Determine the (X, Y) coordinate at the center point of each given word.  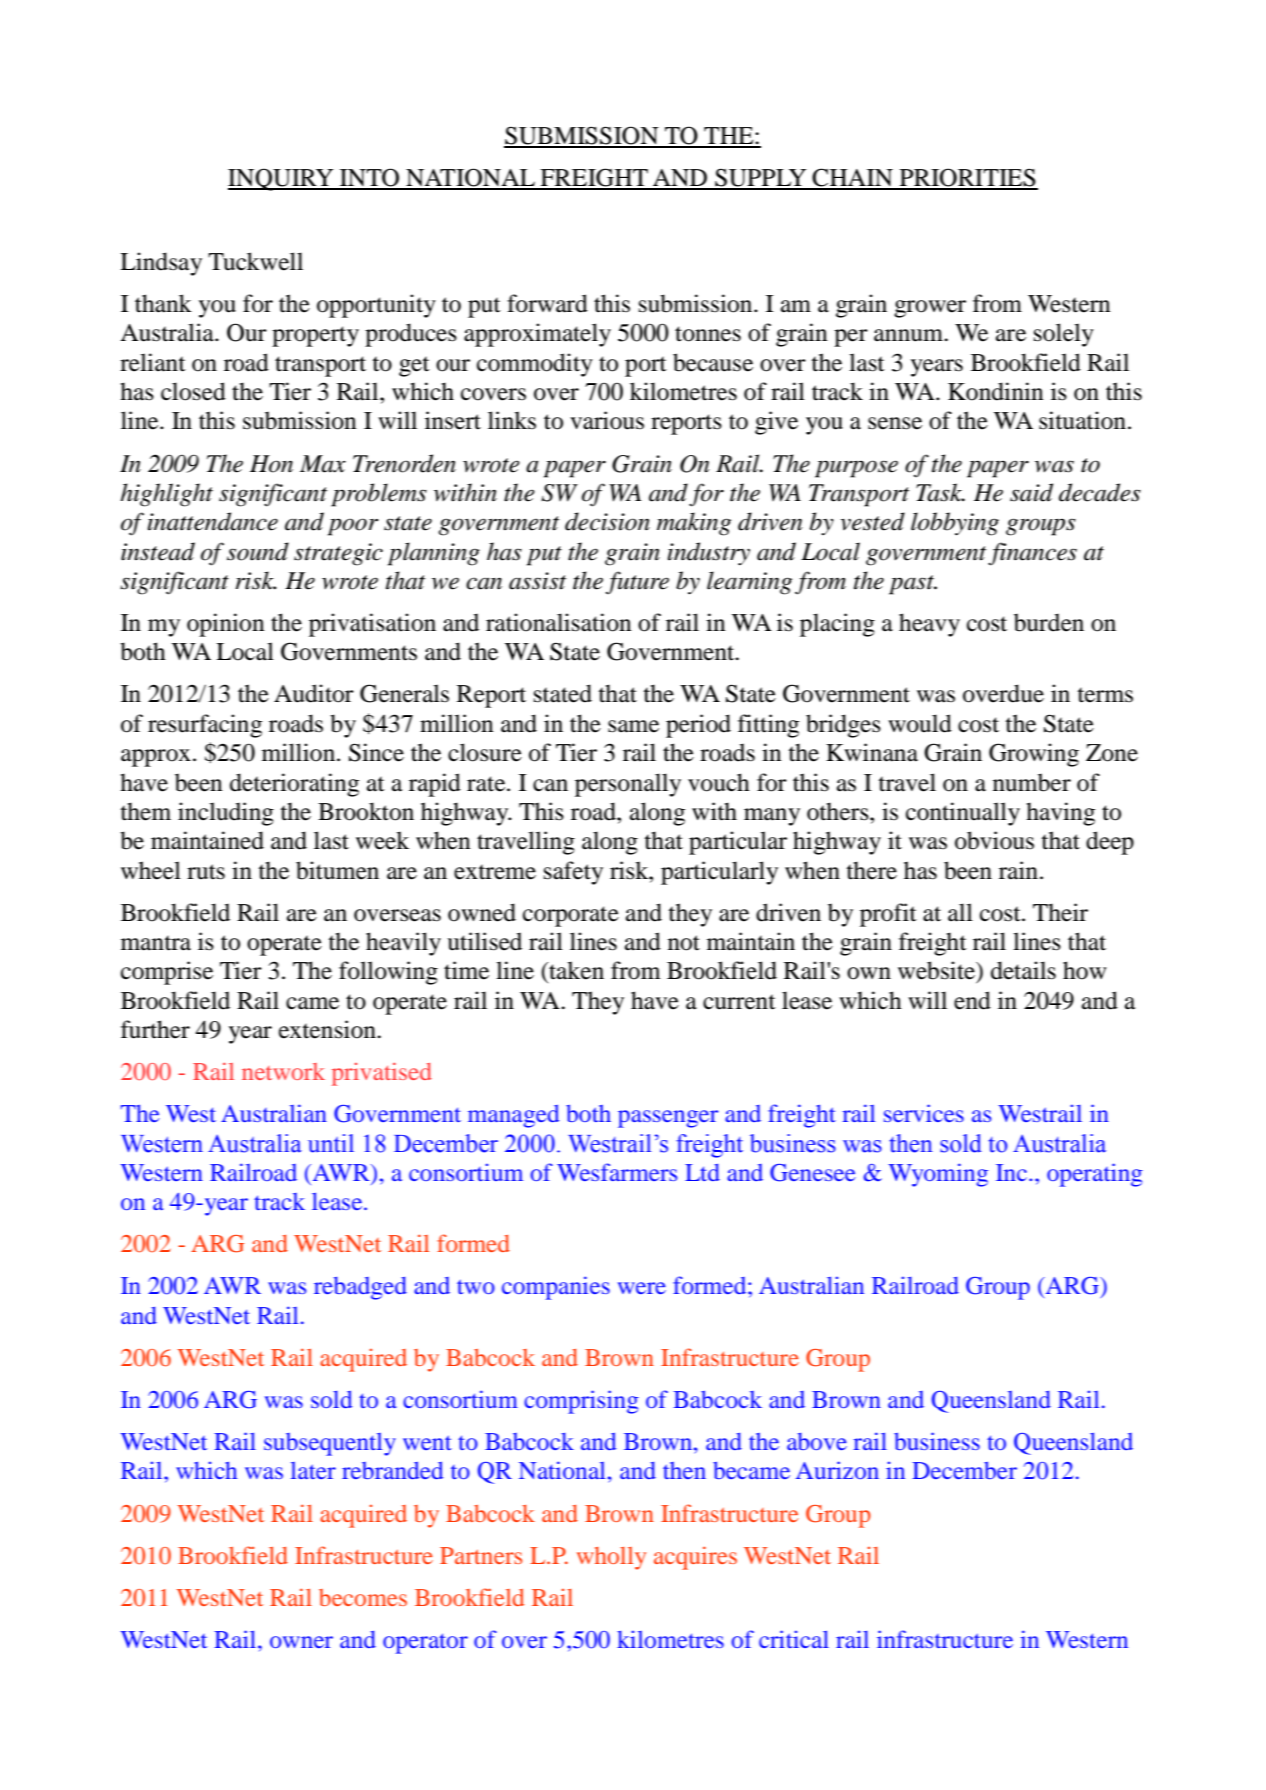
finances (1032, 554)
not (684, 943)
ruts (206, 872)
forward (547, 303)
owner (301, 1642)
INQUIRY (282, 179)
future (637, 583)
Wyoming (938, 1175)
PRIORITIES (968, 178)
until (331, 1143)
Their (1060, 912)
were (642, 1288)
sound (258, 551)
